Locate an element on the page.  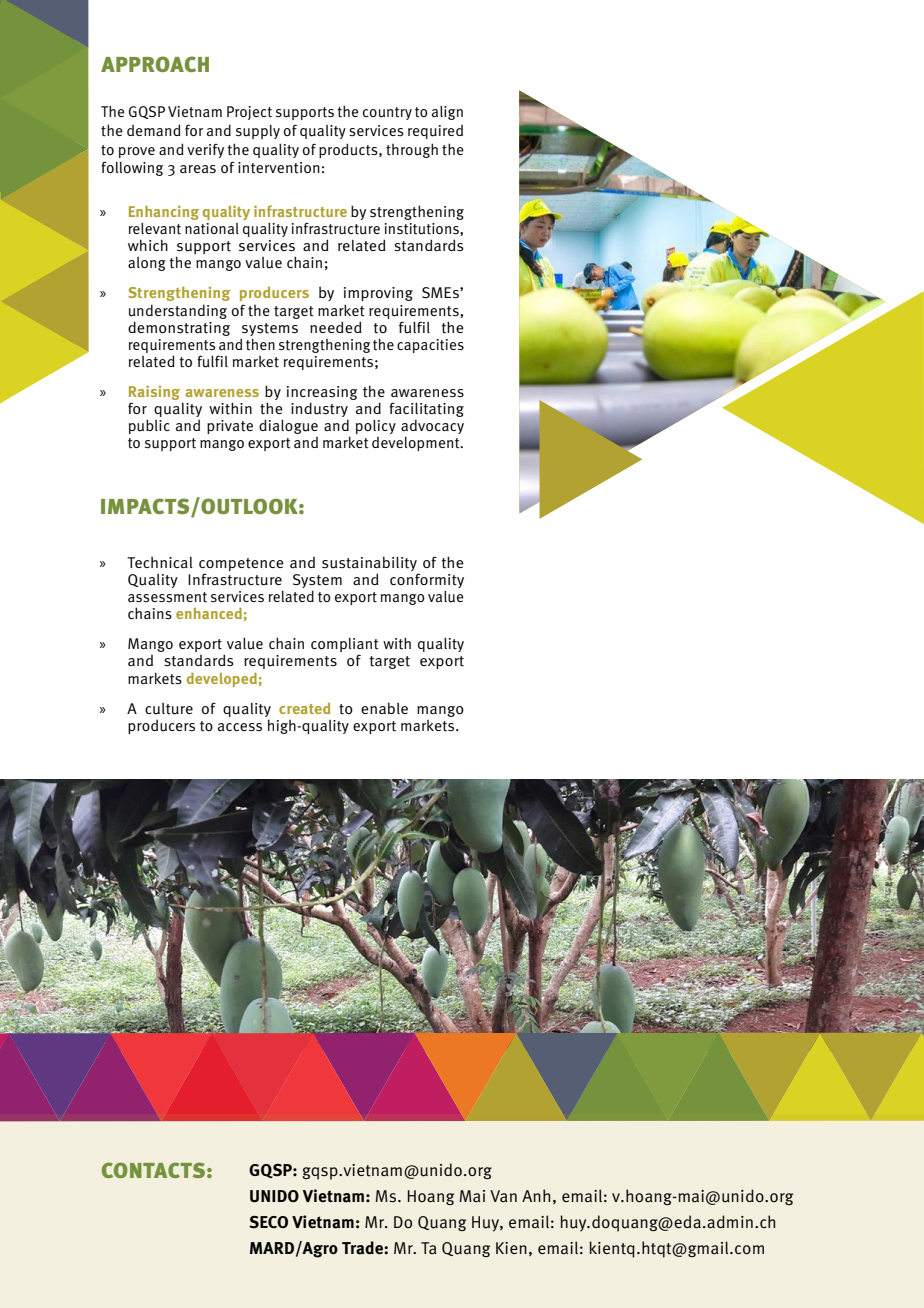
CONTACTS is located at coordinates (153, 1170).
